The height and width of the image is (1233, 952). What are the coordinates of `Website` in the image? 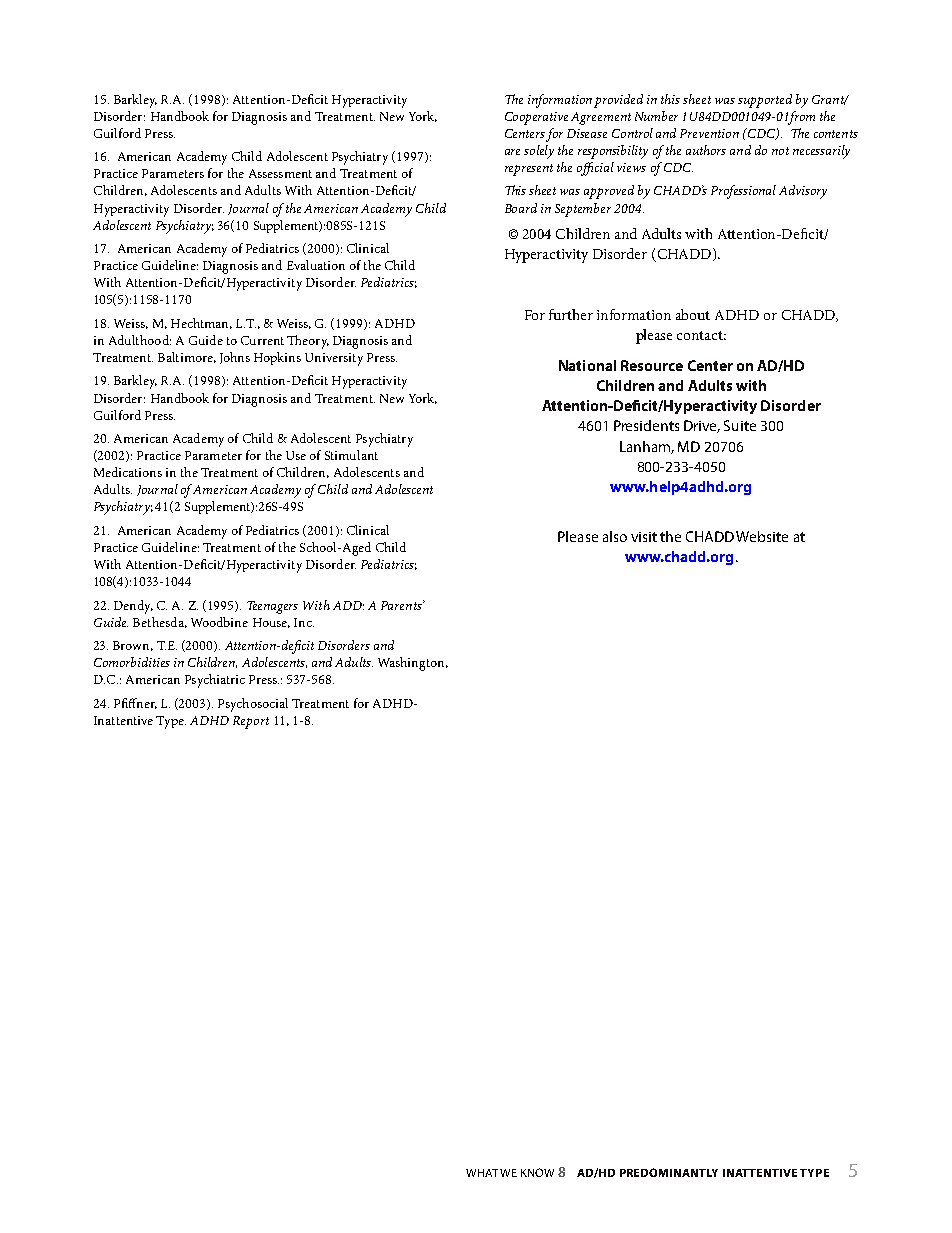 It's located at (762, 536).
